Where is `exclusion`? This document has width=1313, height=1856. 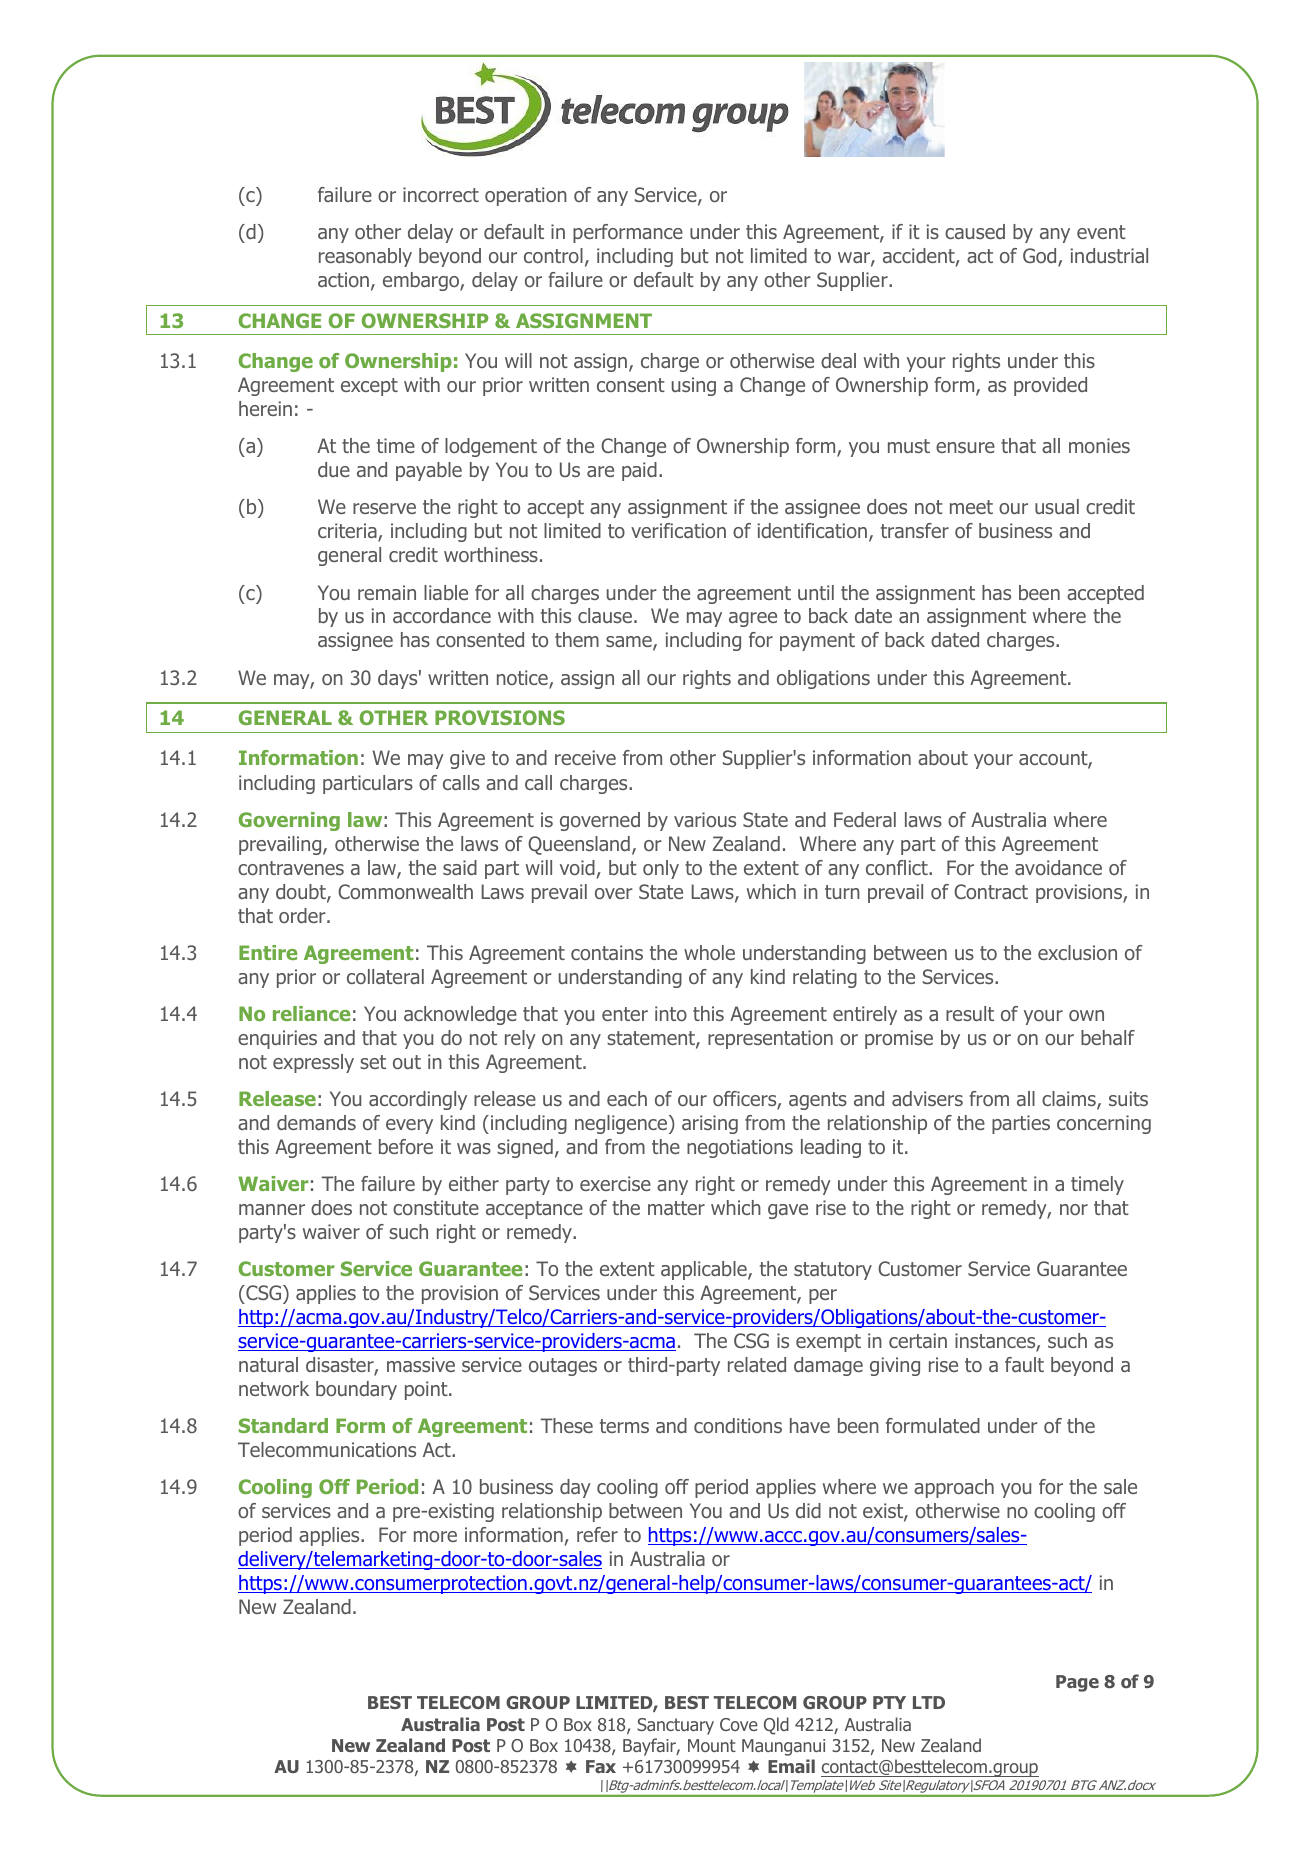 exclusion is located at coordinates (1077, 952).
